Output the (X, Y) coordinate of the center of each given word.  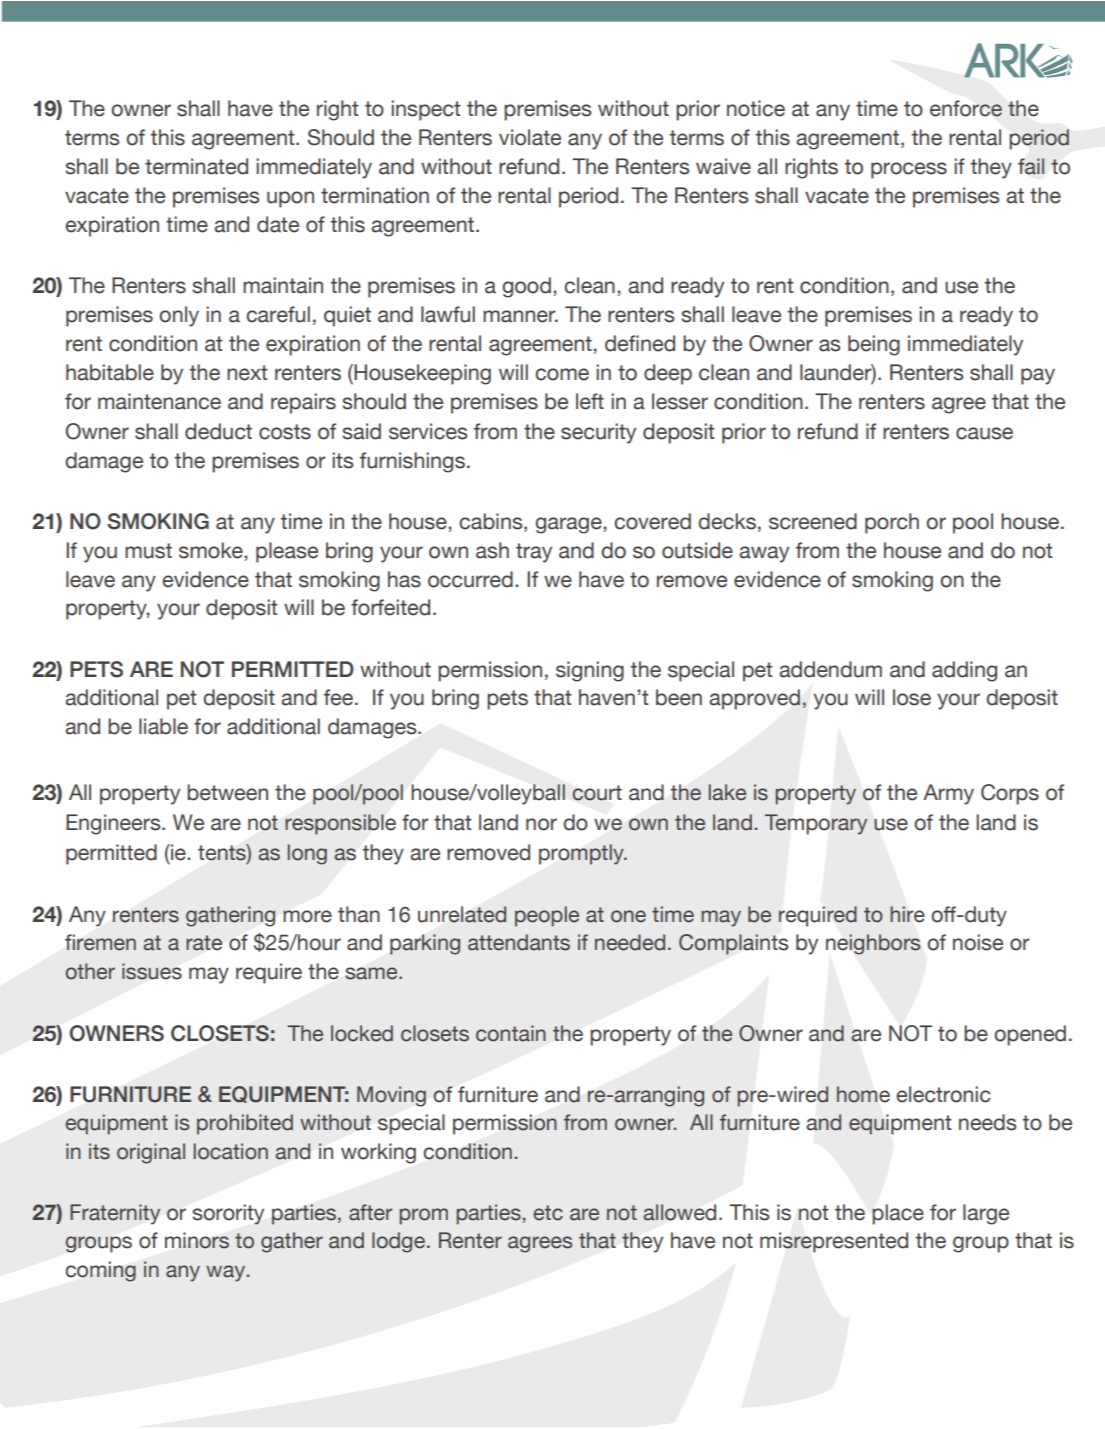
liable (163, 726)
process (909, 170)
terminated (196, 166)
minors (197, 1240)
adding (964, 671)
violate (530, 137)
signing (590, 671)
